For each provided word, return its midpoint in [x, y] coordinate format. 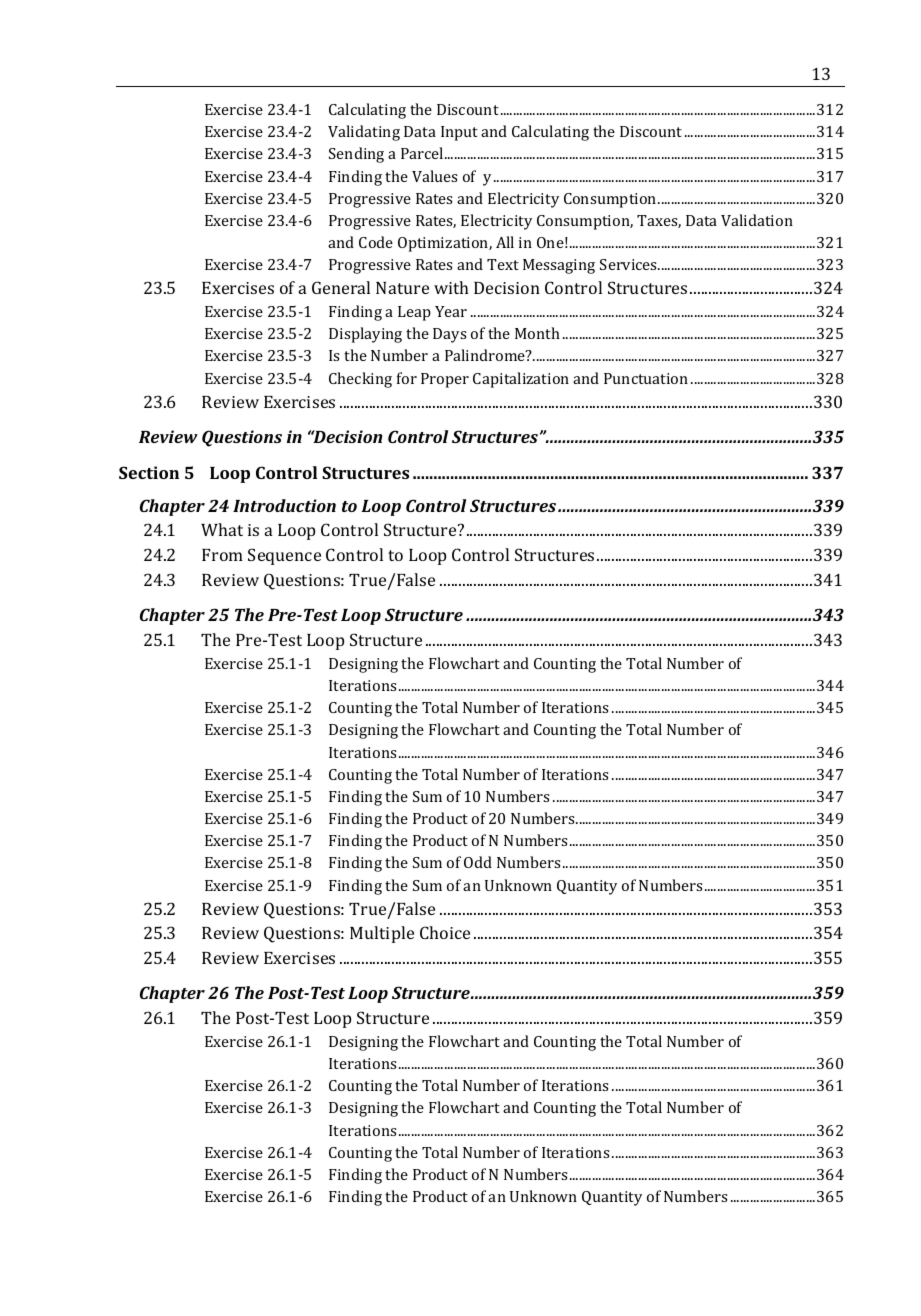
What [222, 529]
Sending [356, 155]
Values [434, 176]
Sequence [284, 556]
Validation [757, 220]
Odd [478, 862]
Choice [445, 932]
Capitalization [521, 380]
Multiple [382, 934]
